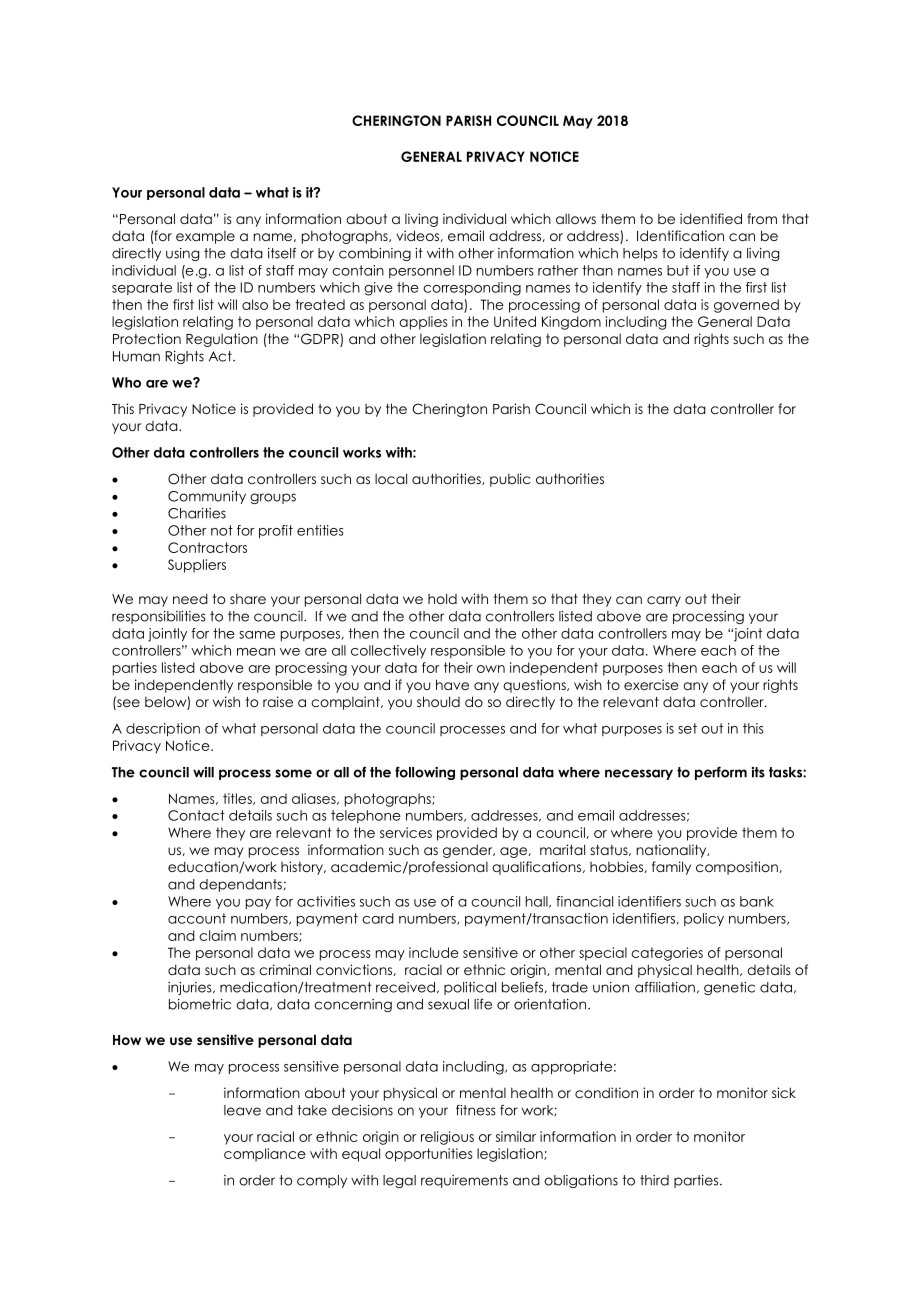 Image resolution: width=924 pixels, height=1308 pixels. Describe the element at coordinates (664, 601) in the page. I see `carry` at that location.
